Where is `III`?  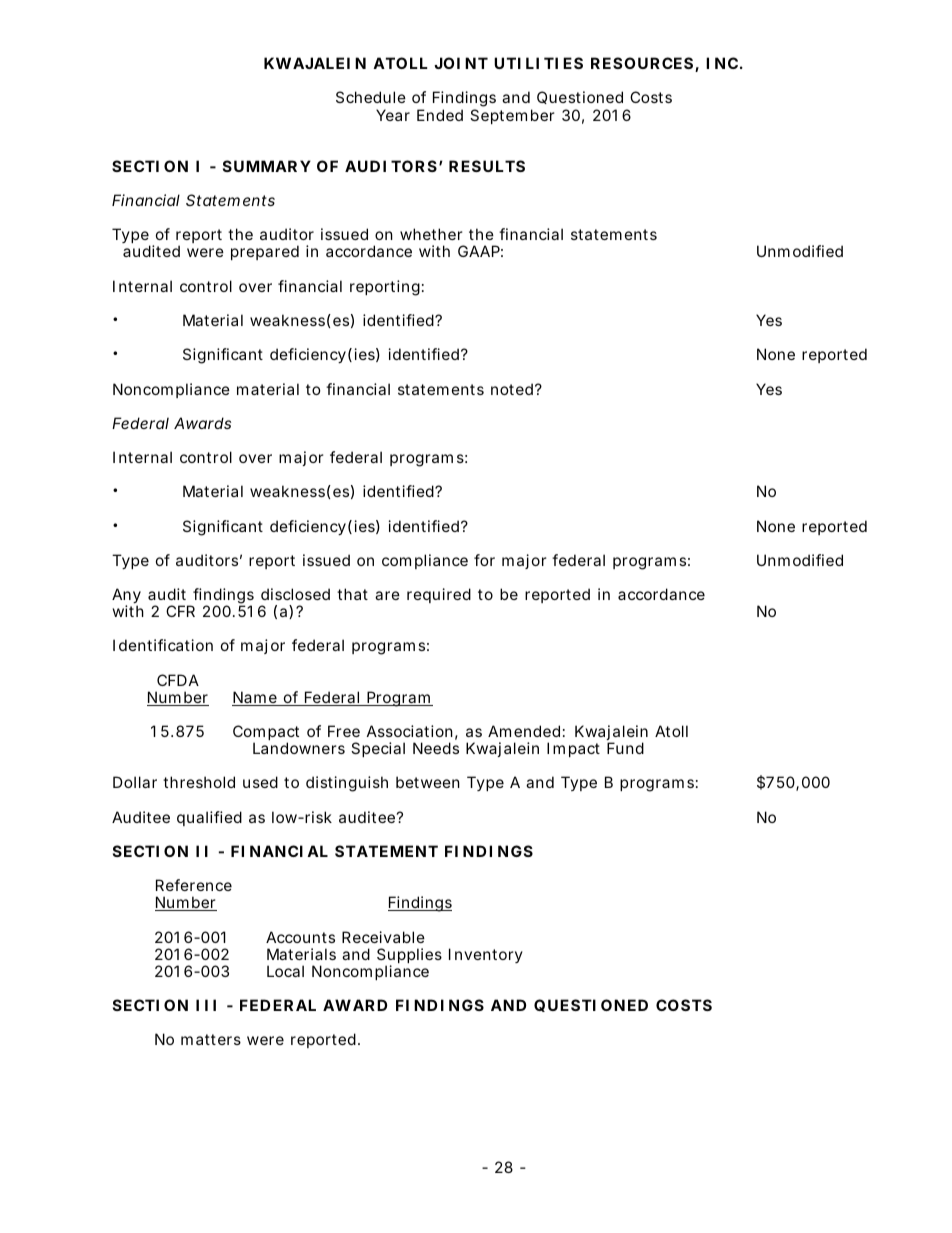 III is located at coordinates (206, 1005).
